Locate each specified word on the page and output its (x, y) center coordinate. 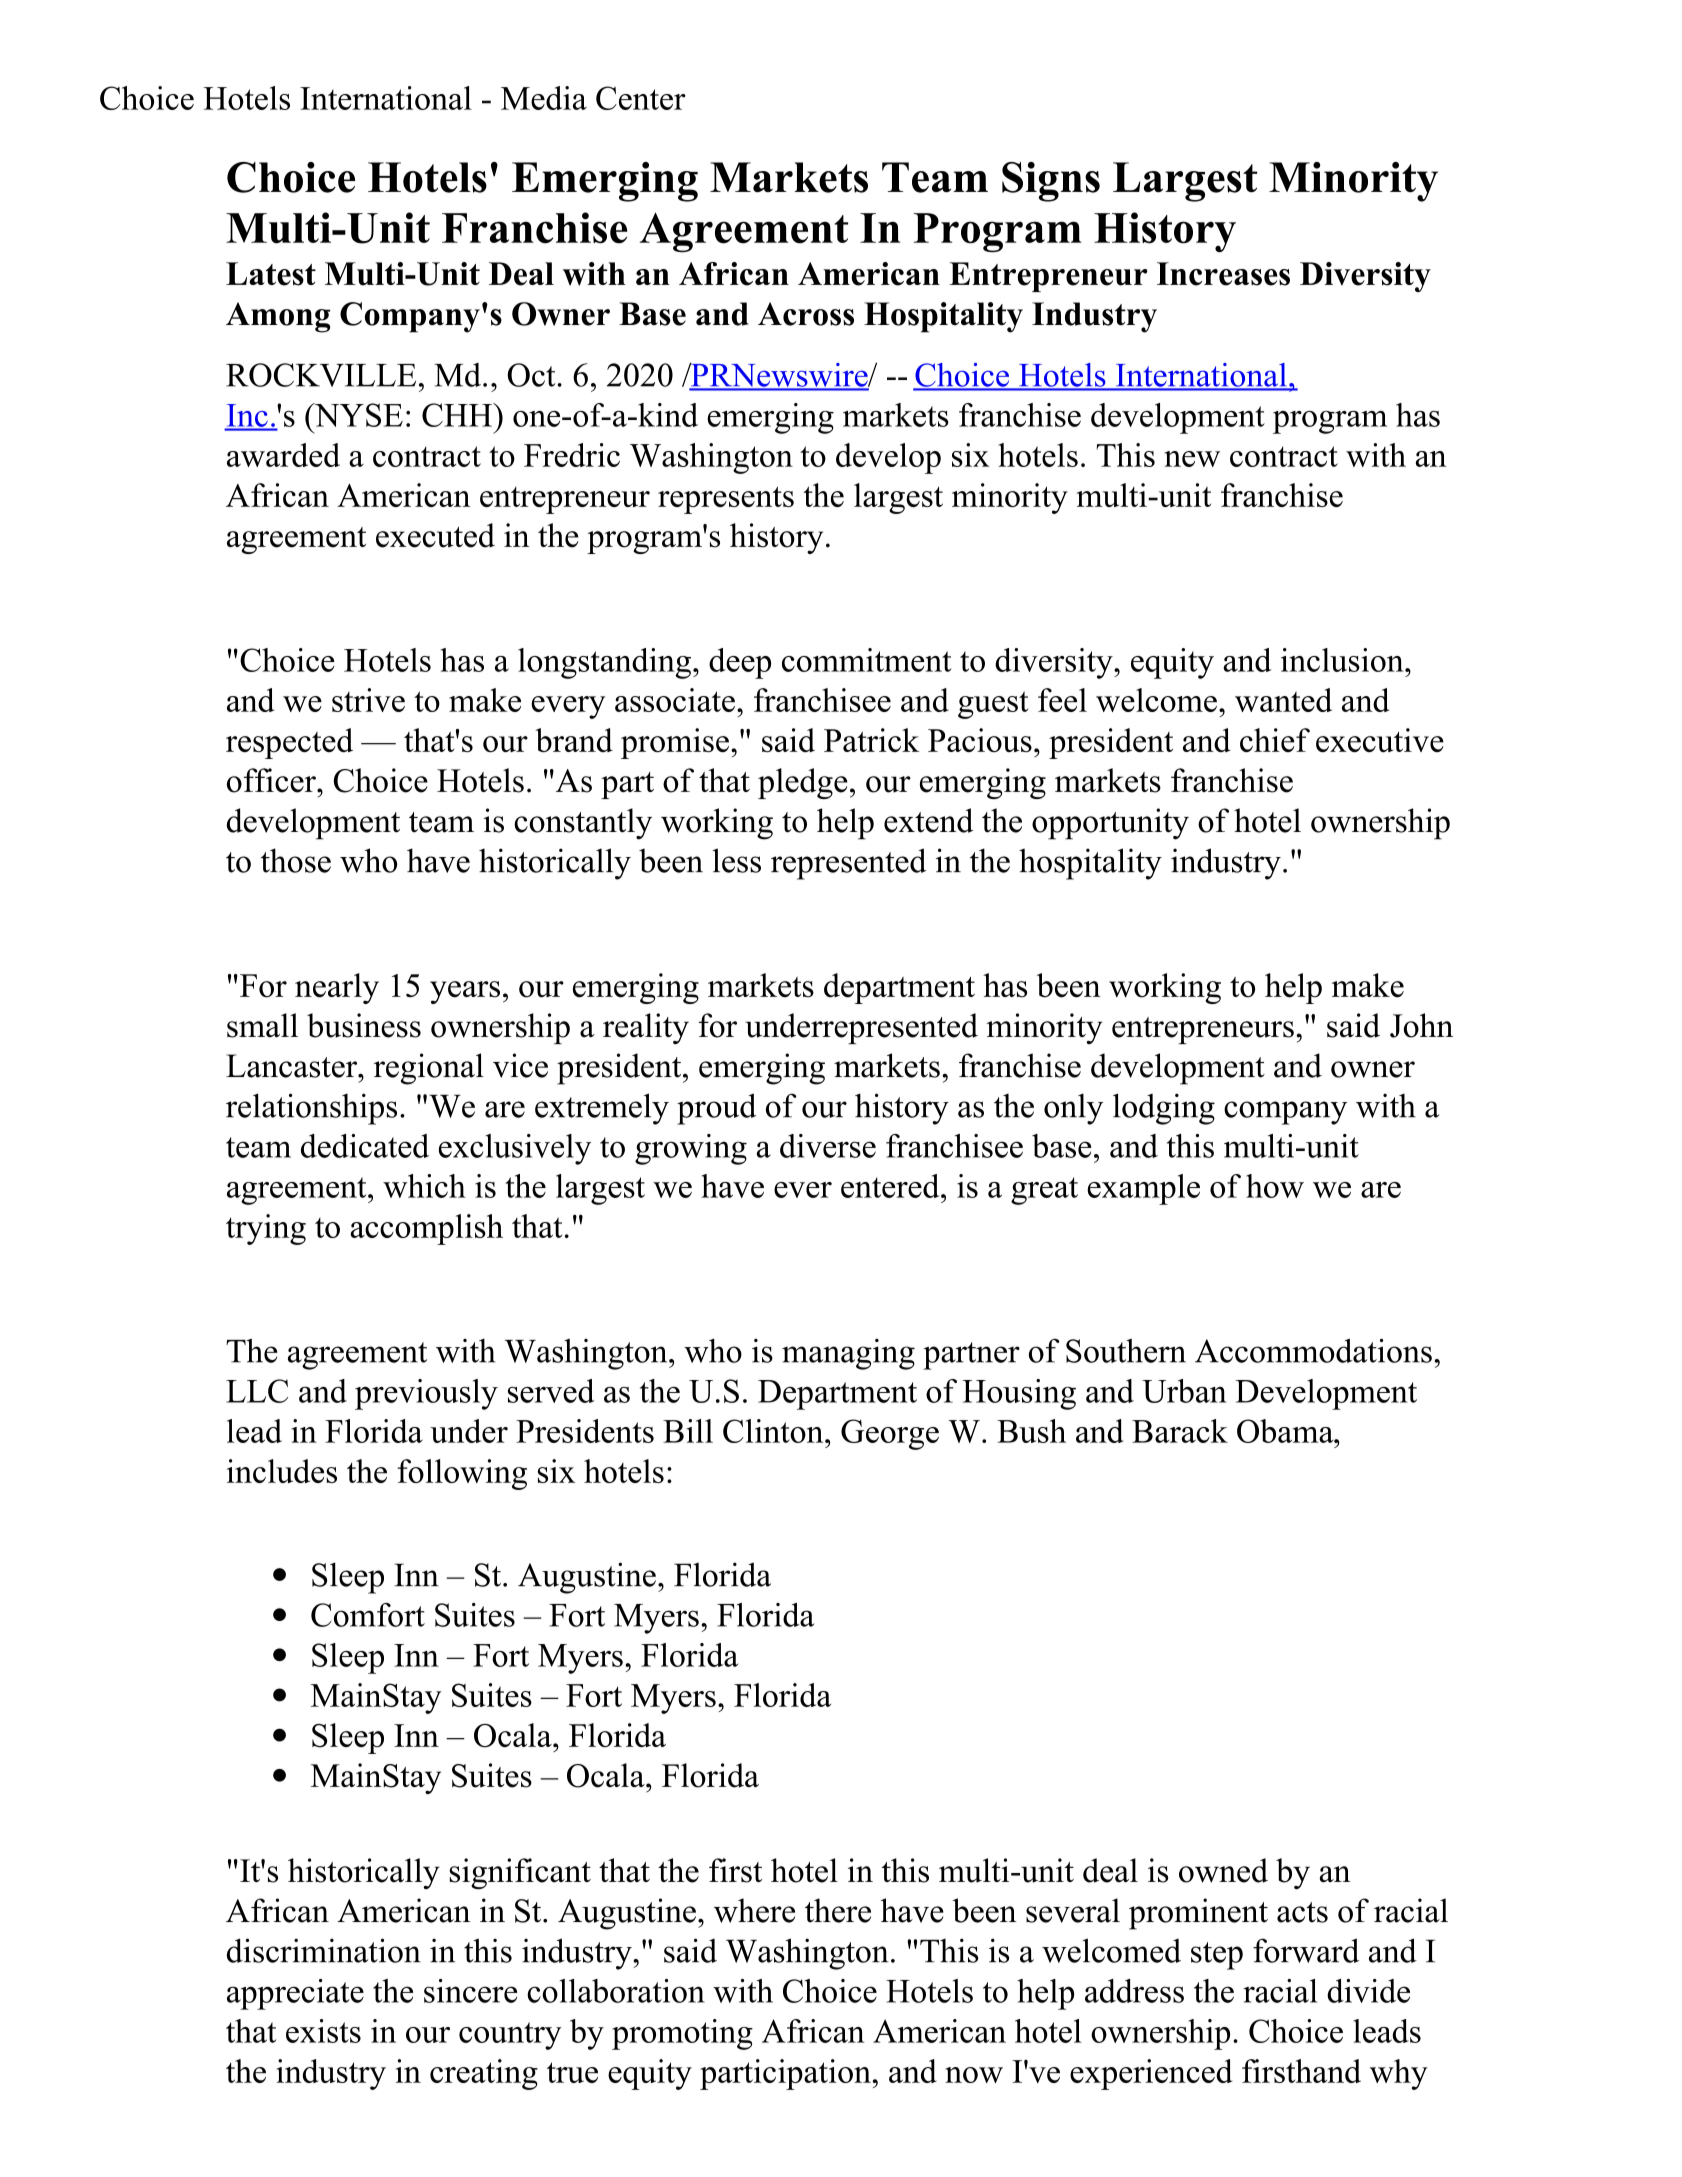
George (890, 1434)
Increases (1223, 274)
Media (544, 98)
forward (1306, 1950)
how (1275, 1186)
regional (429, 1069)
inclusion (1343, 660)
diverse (828, 1146)
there (838, 1910)
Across (806, 314)
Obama (1286, 1431)
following (462, 1474)
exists (323, 2031)
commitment (867, 660)
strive (368, 700)
